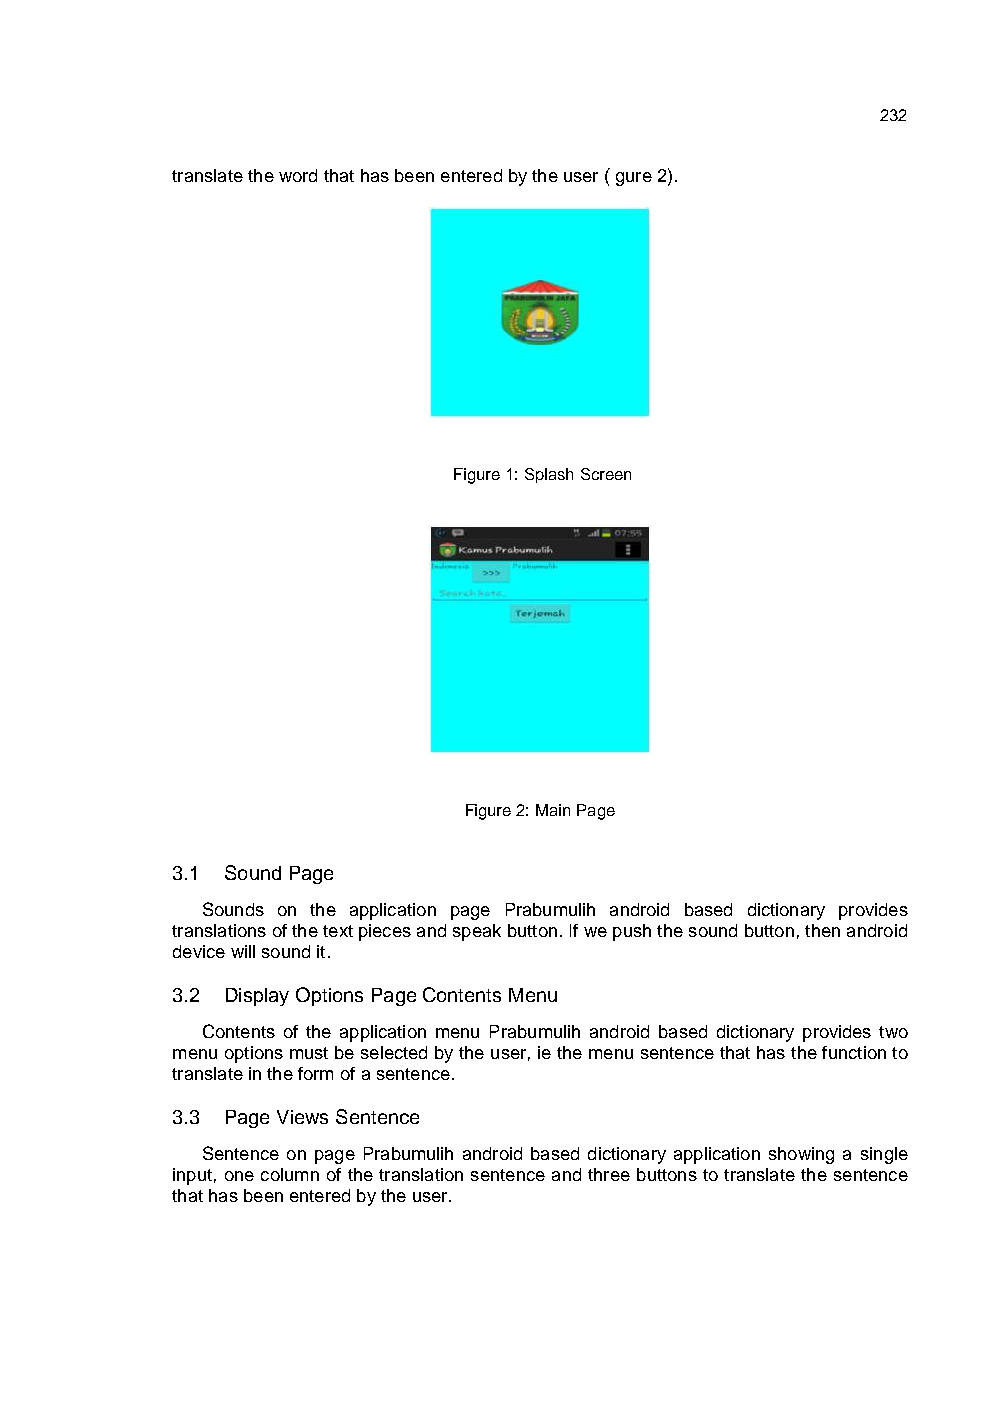 Image resolution: width=995 pixels, height=1408 pixels. What do you see at coordinates (298, 175) in the screenshot?
I see `word` at bounding box center [298, 175].
